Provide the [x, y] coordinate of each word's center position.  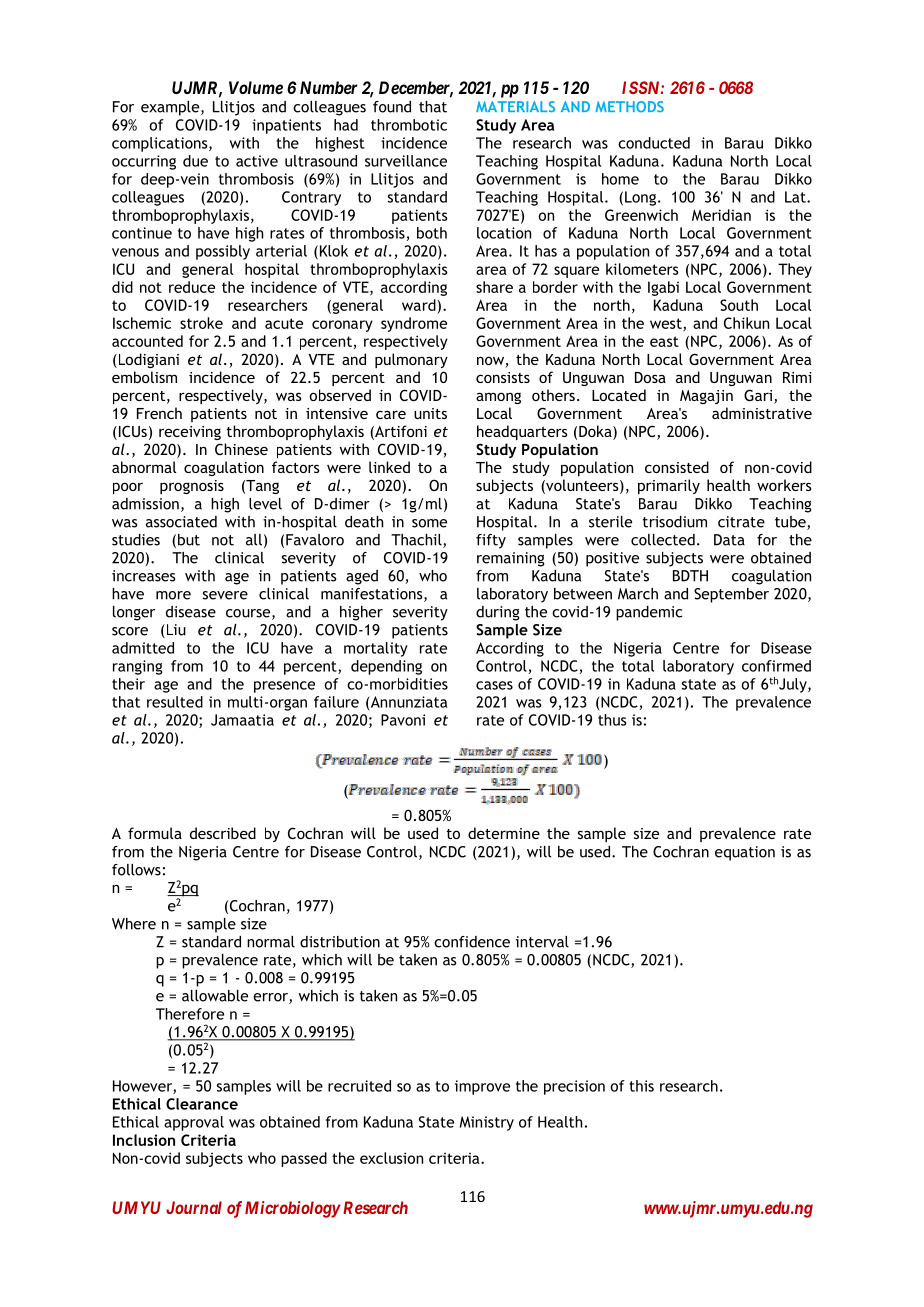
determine [504, 833]
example [171, 108]
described [223, 833]
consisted [677, 467]
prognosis [192, 487]
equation [745, 853]
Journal [194, 1207]
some [429, 523]
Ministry [487, 1123]
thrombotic [409, 125]
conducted [654, 143]
